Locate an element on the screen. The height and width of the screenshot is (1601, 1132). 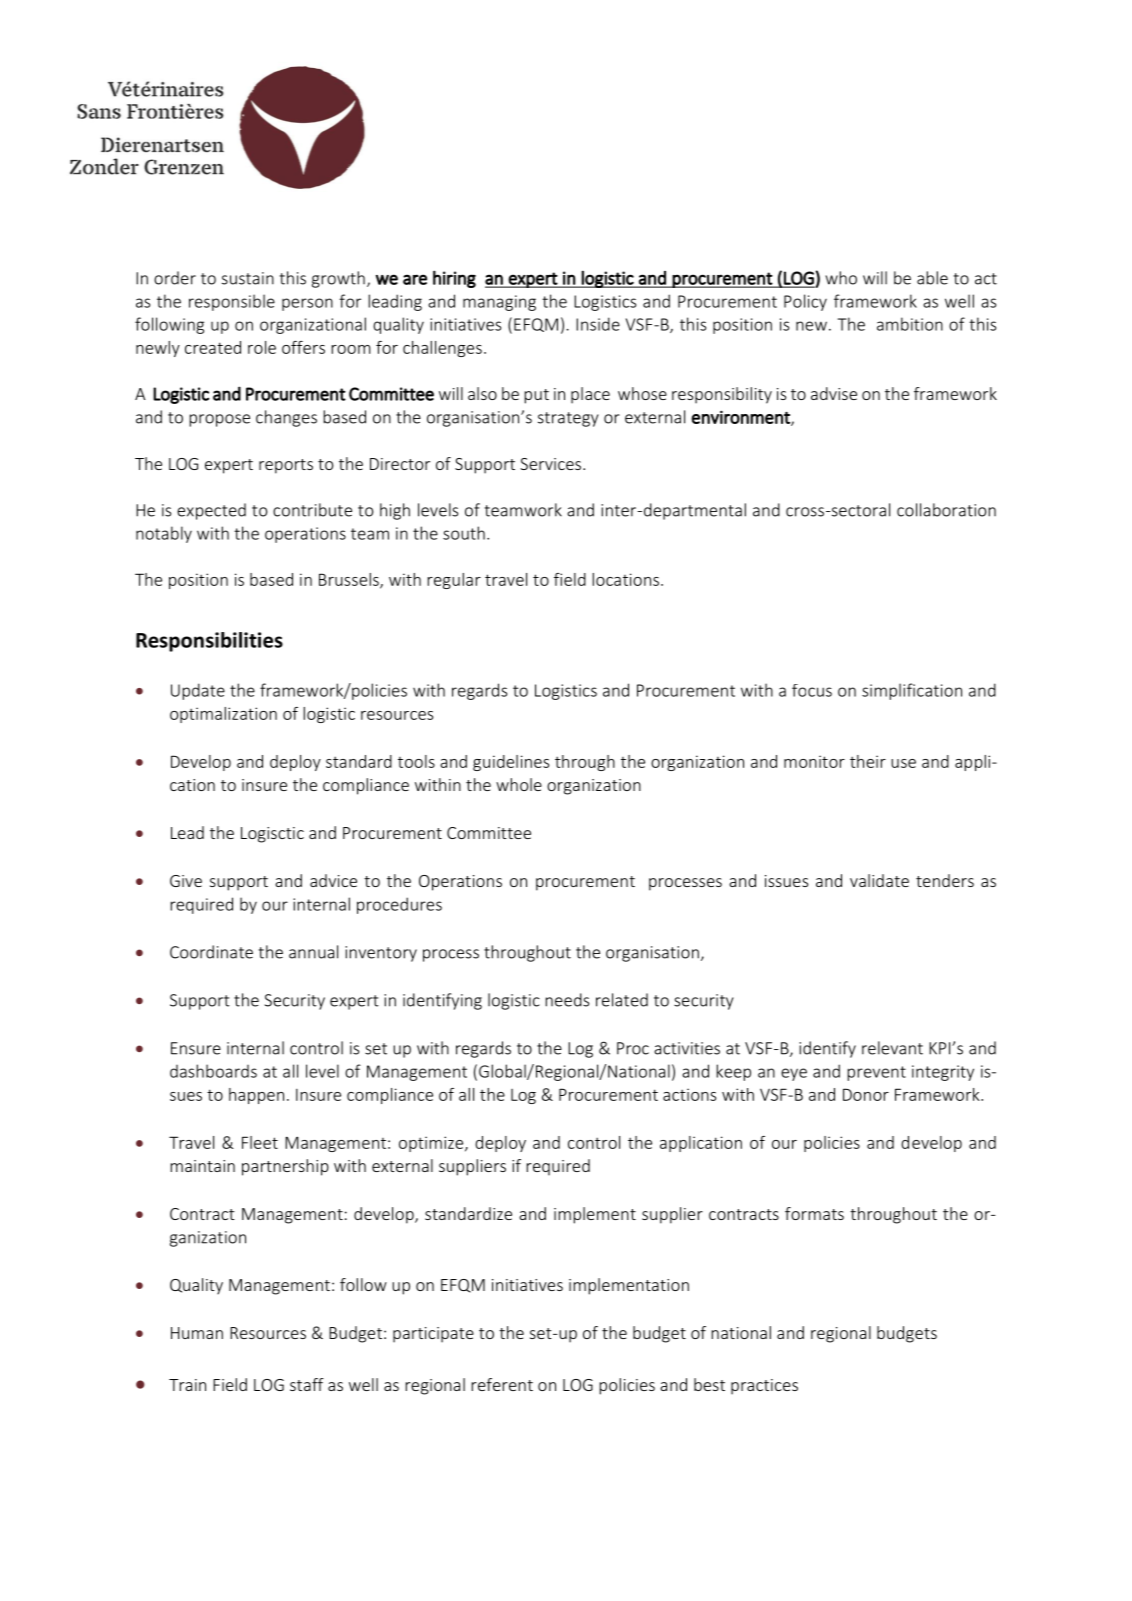
Human is located at coordinates (197, 1333).
